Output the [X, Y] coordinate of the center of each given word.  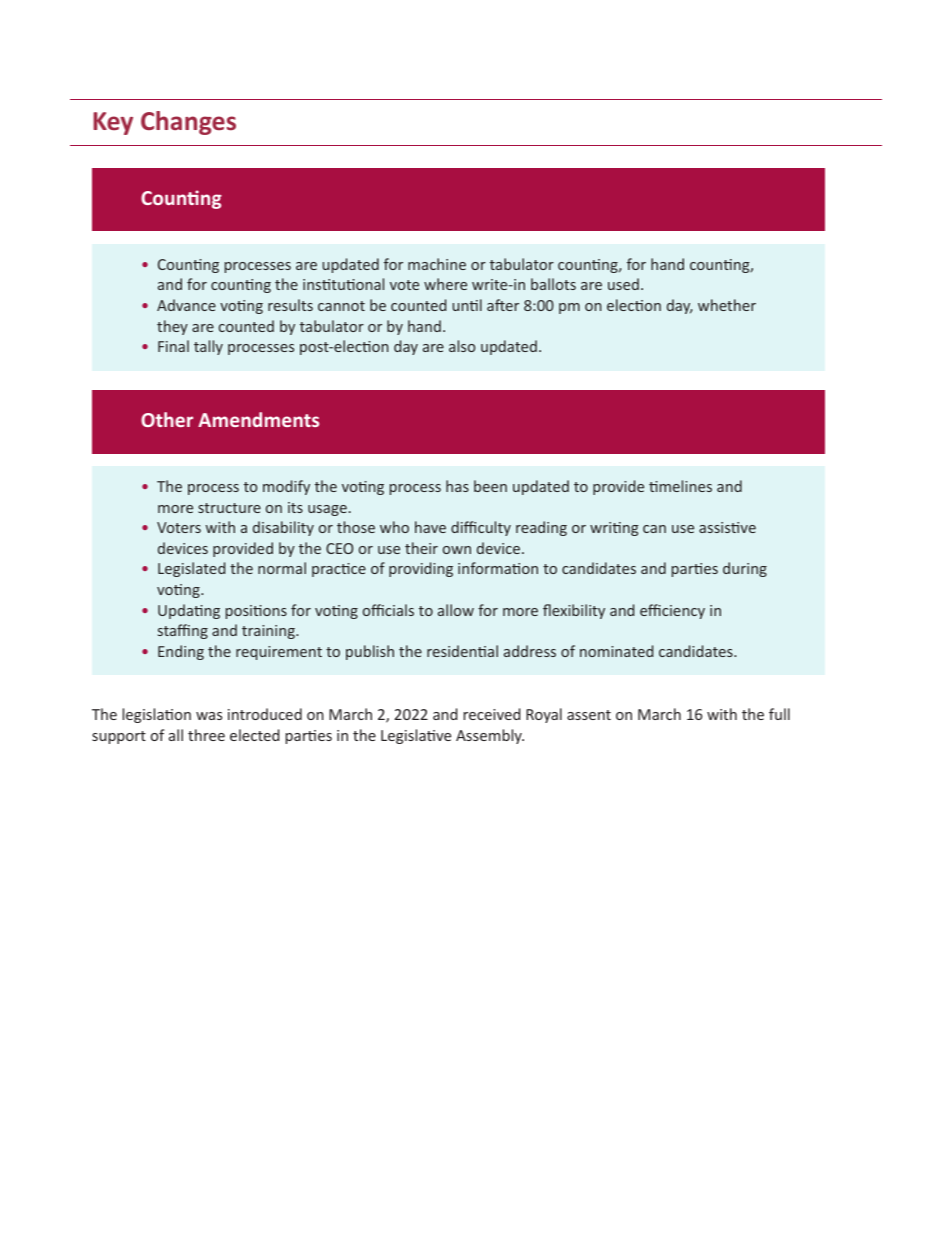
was [209, 716]
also [462, 346]
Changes [188, 123]
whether [727, 305]
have [430, 527]
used [623, 284]
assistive [727, 527]
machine [437, 264]
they [172, 327]
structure [229, 508]
